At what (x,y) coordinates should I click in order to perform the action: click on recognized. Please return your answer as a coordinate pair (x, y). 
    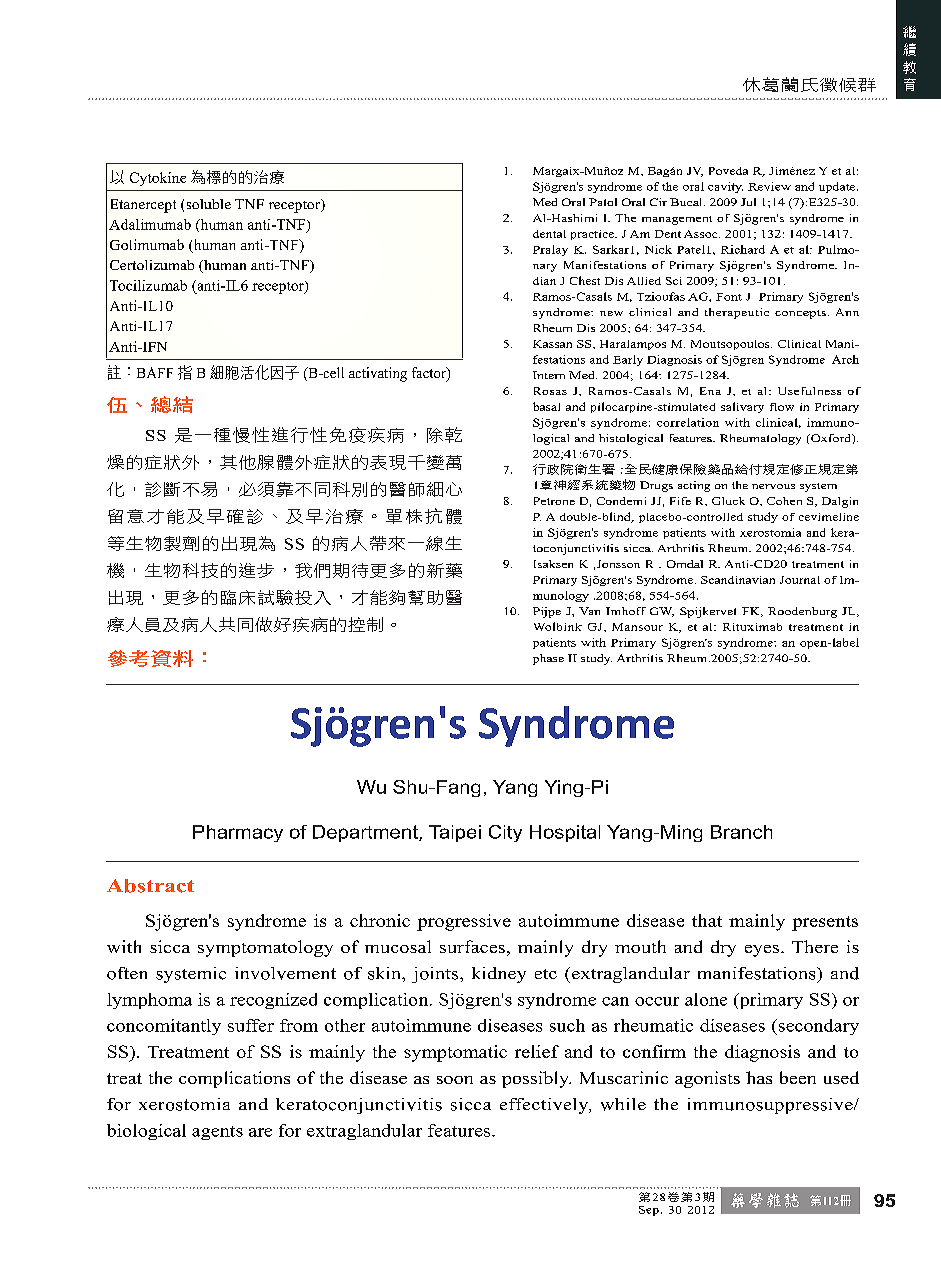
    Looking at the image, I should click on (273, 1001).
